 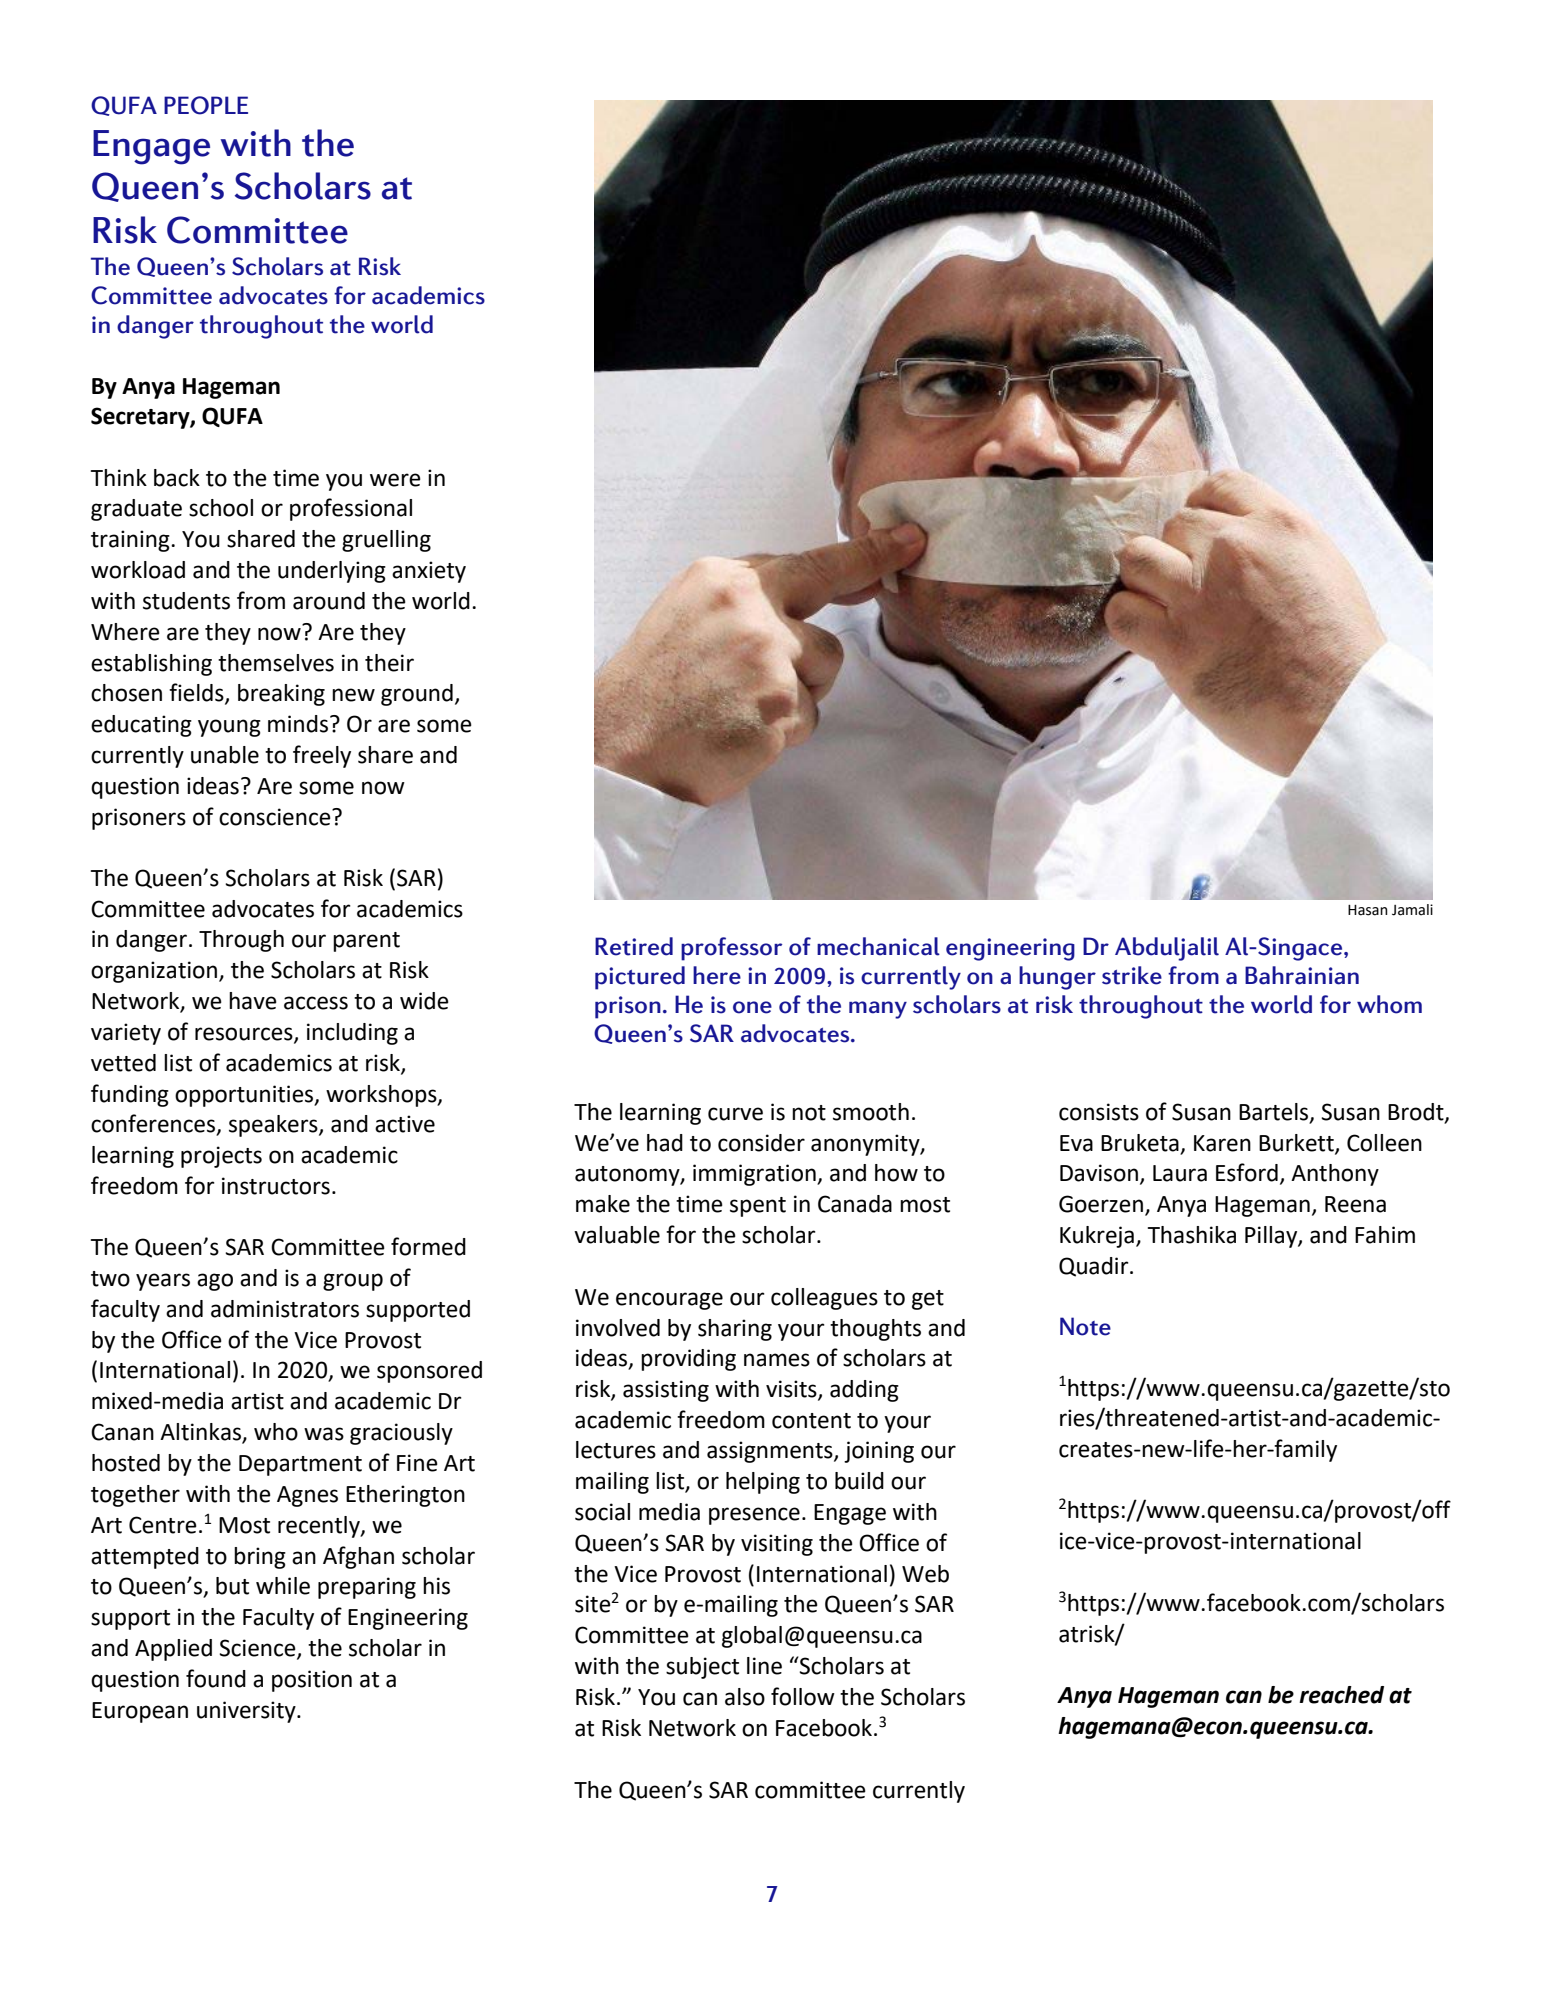 I want to click on reached, so click(x=1341, y=1695).
